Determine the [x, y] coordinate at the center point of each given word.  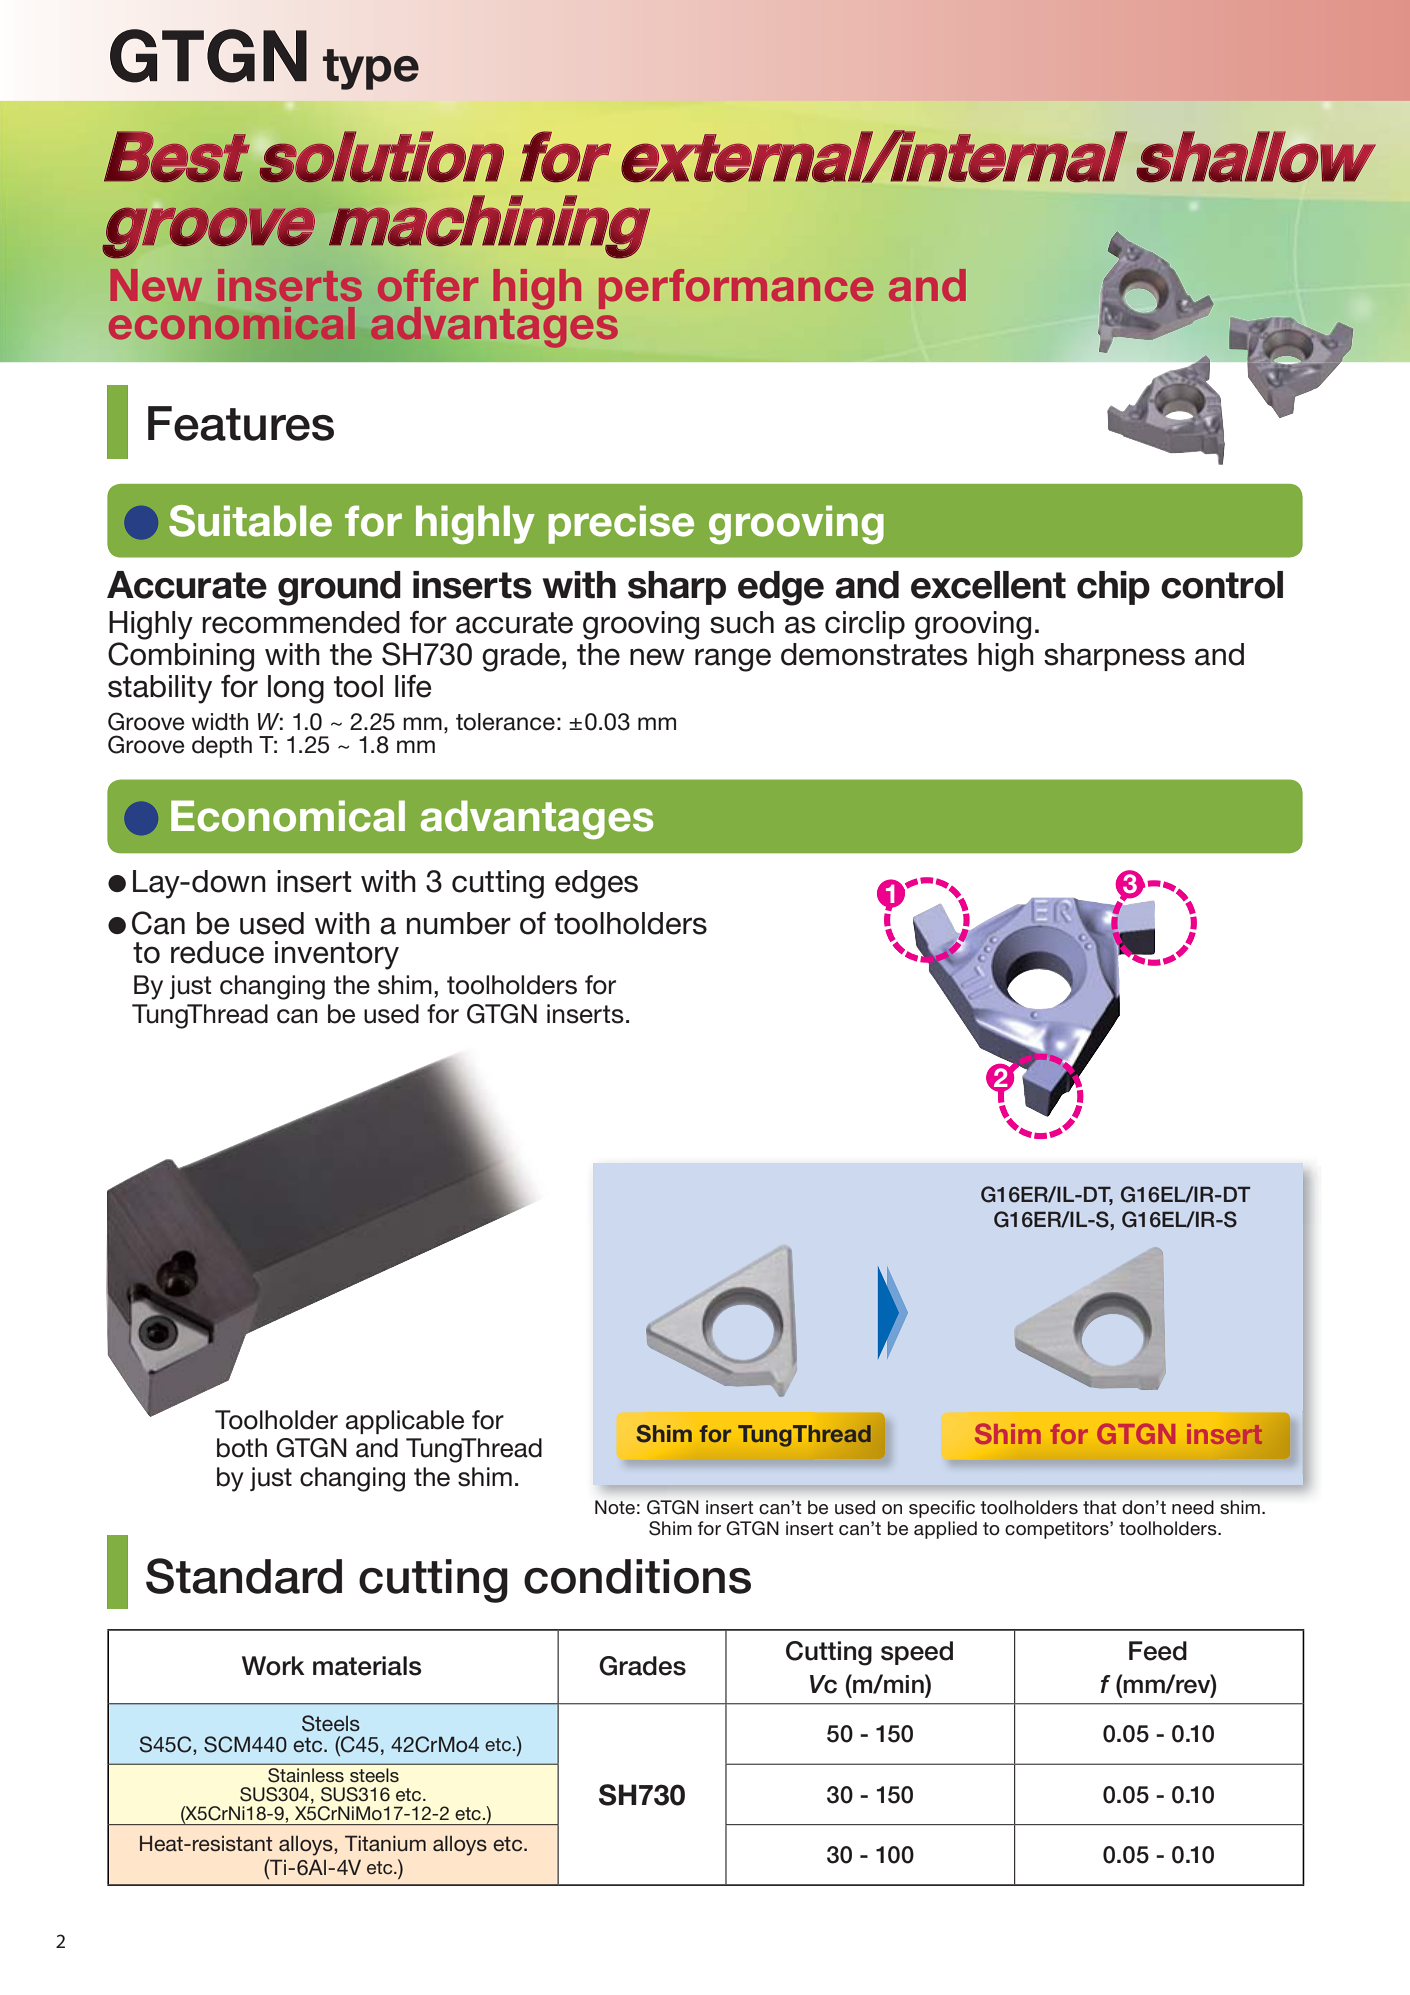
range [733, 660]
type [371, 69]
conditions [637, 1576]
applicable [405, 1422]
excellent [988, 585]
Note [615, 1507]
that [1099, 1507]
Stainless [306, 1775]
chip [1113, 588]
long [296, 689]
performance [736, 289]
